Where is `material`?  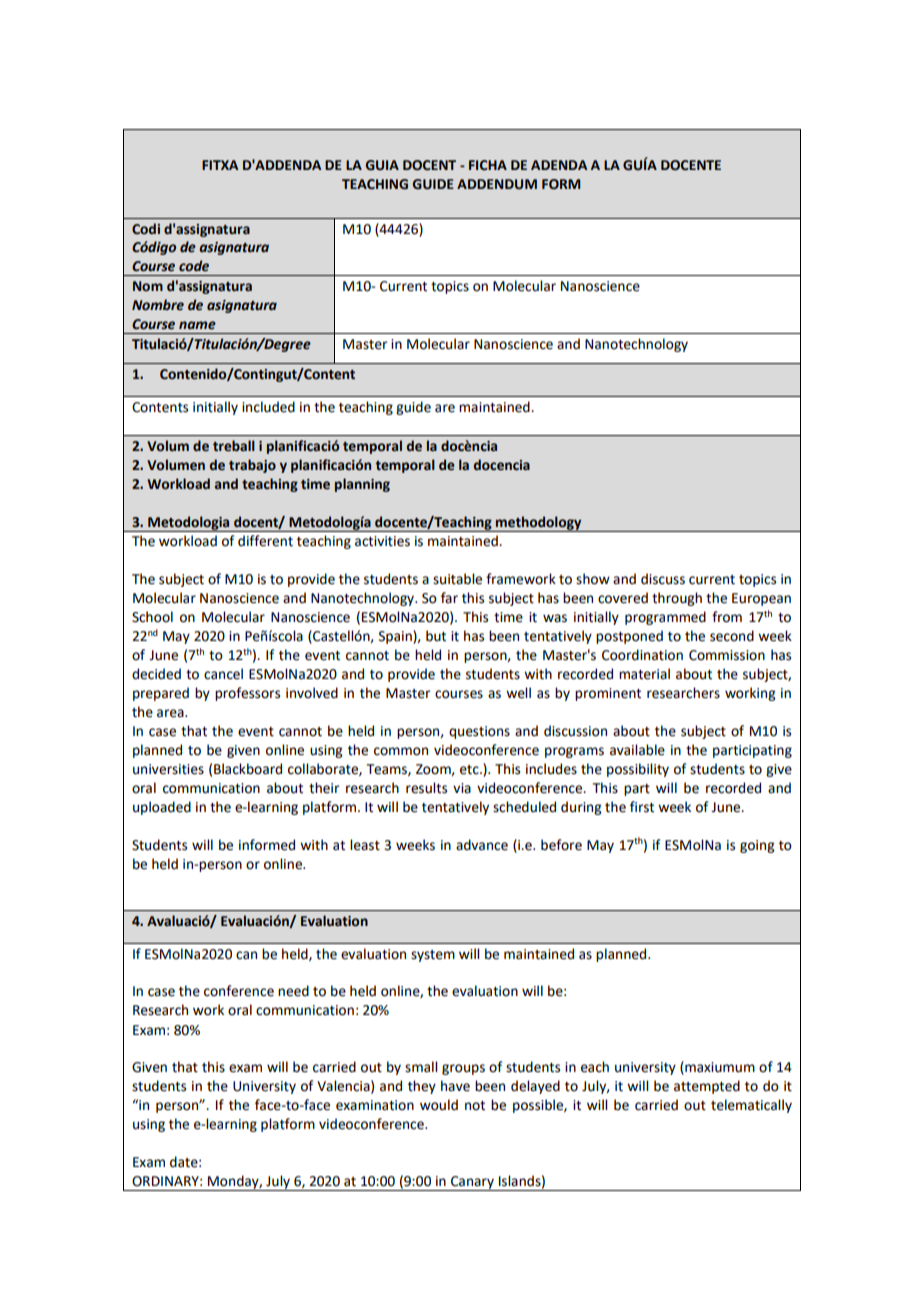 material is located at coordinates (644, 674).
